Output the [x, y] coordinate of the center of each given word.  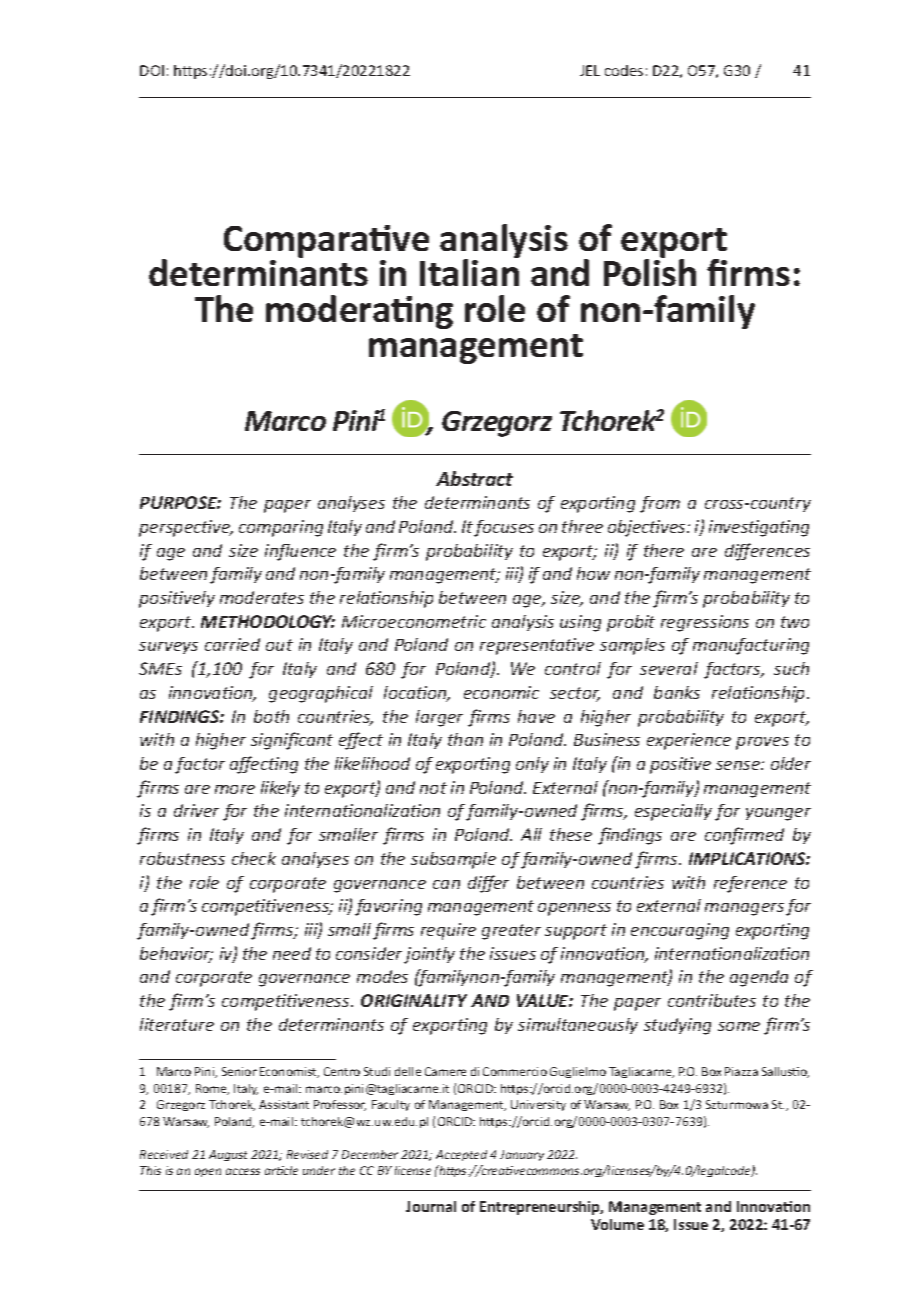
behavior [176, 955]
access [243, 1171]
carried [232, 644]
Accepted [461, 1155]
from [660, 504]
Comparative [326, 243]
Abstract [474, 478]
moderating [359, 312]
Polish [650, 271]
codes [624, 70]
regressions [705, 623]
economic [501, 692]
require [448, 931]
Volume [617, 1224]
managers [744, 909]
